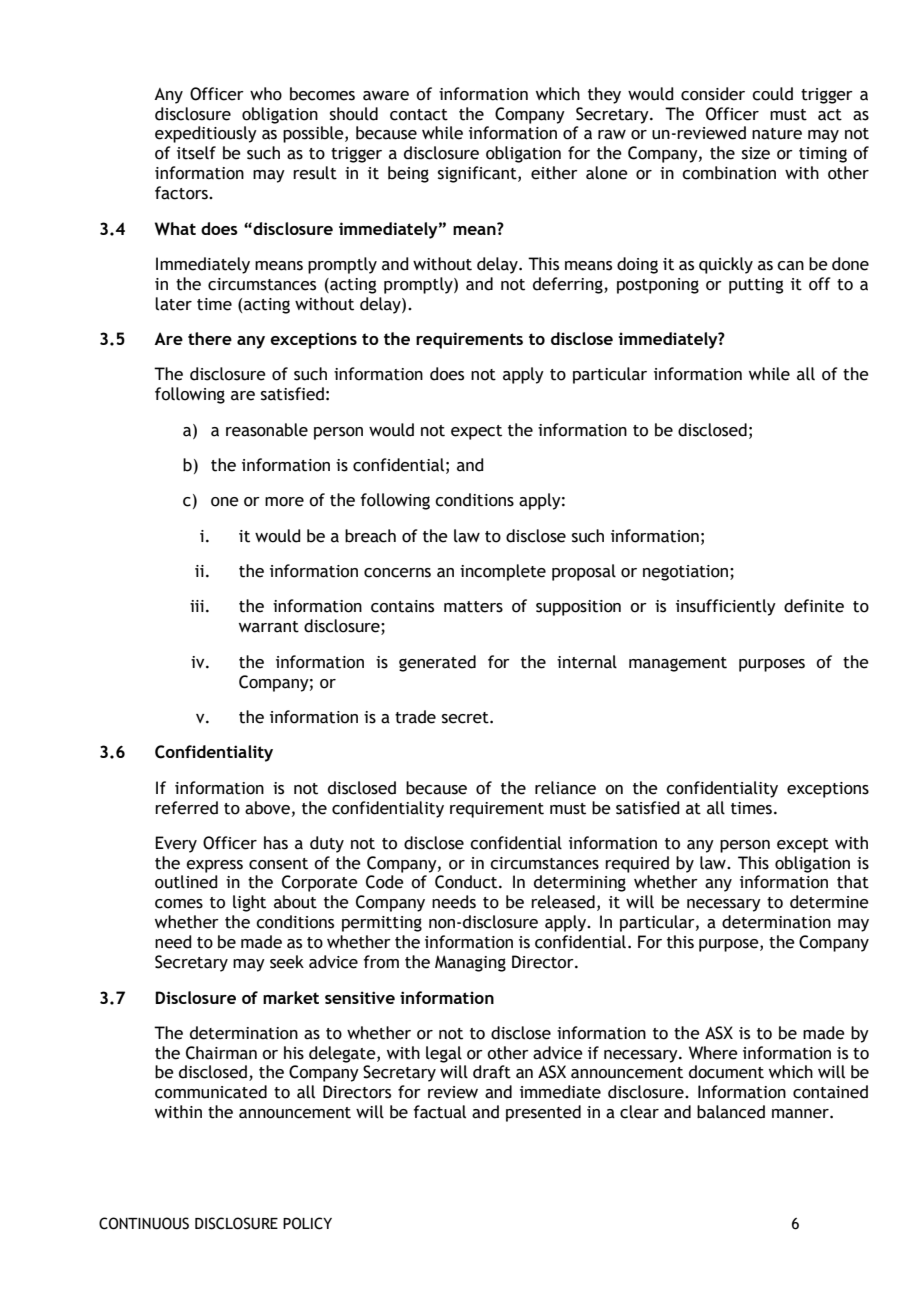 This screenshot has width=924, height=1308. Describe the element at coordinates (476, 432) in the screenshot. I see `expect` at that location.
